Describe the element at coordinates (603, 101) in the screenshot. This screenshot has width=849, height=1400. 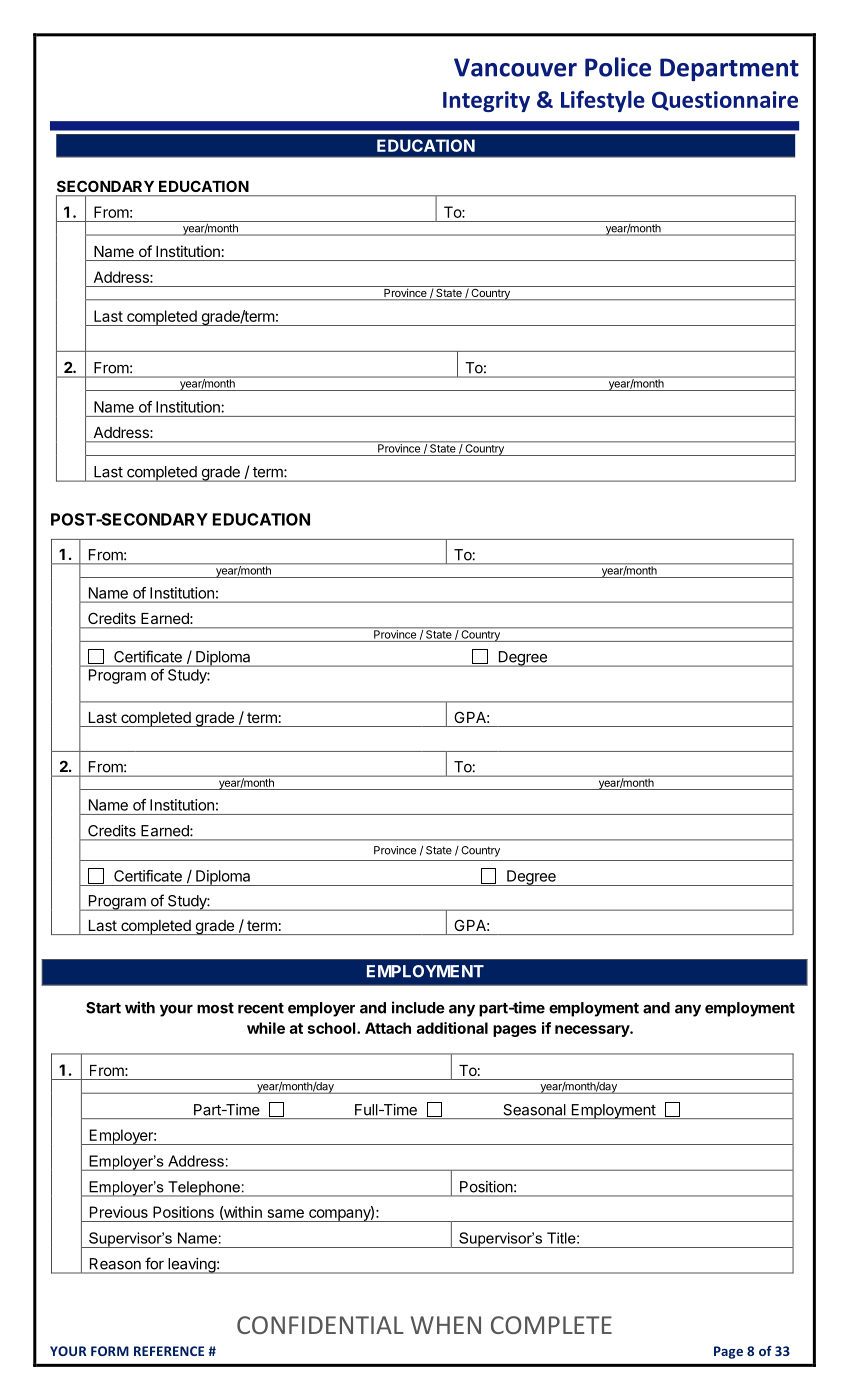
I see `Lifestyle` at that location.
